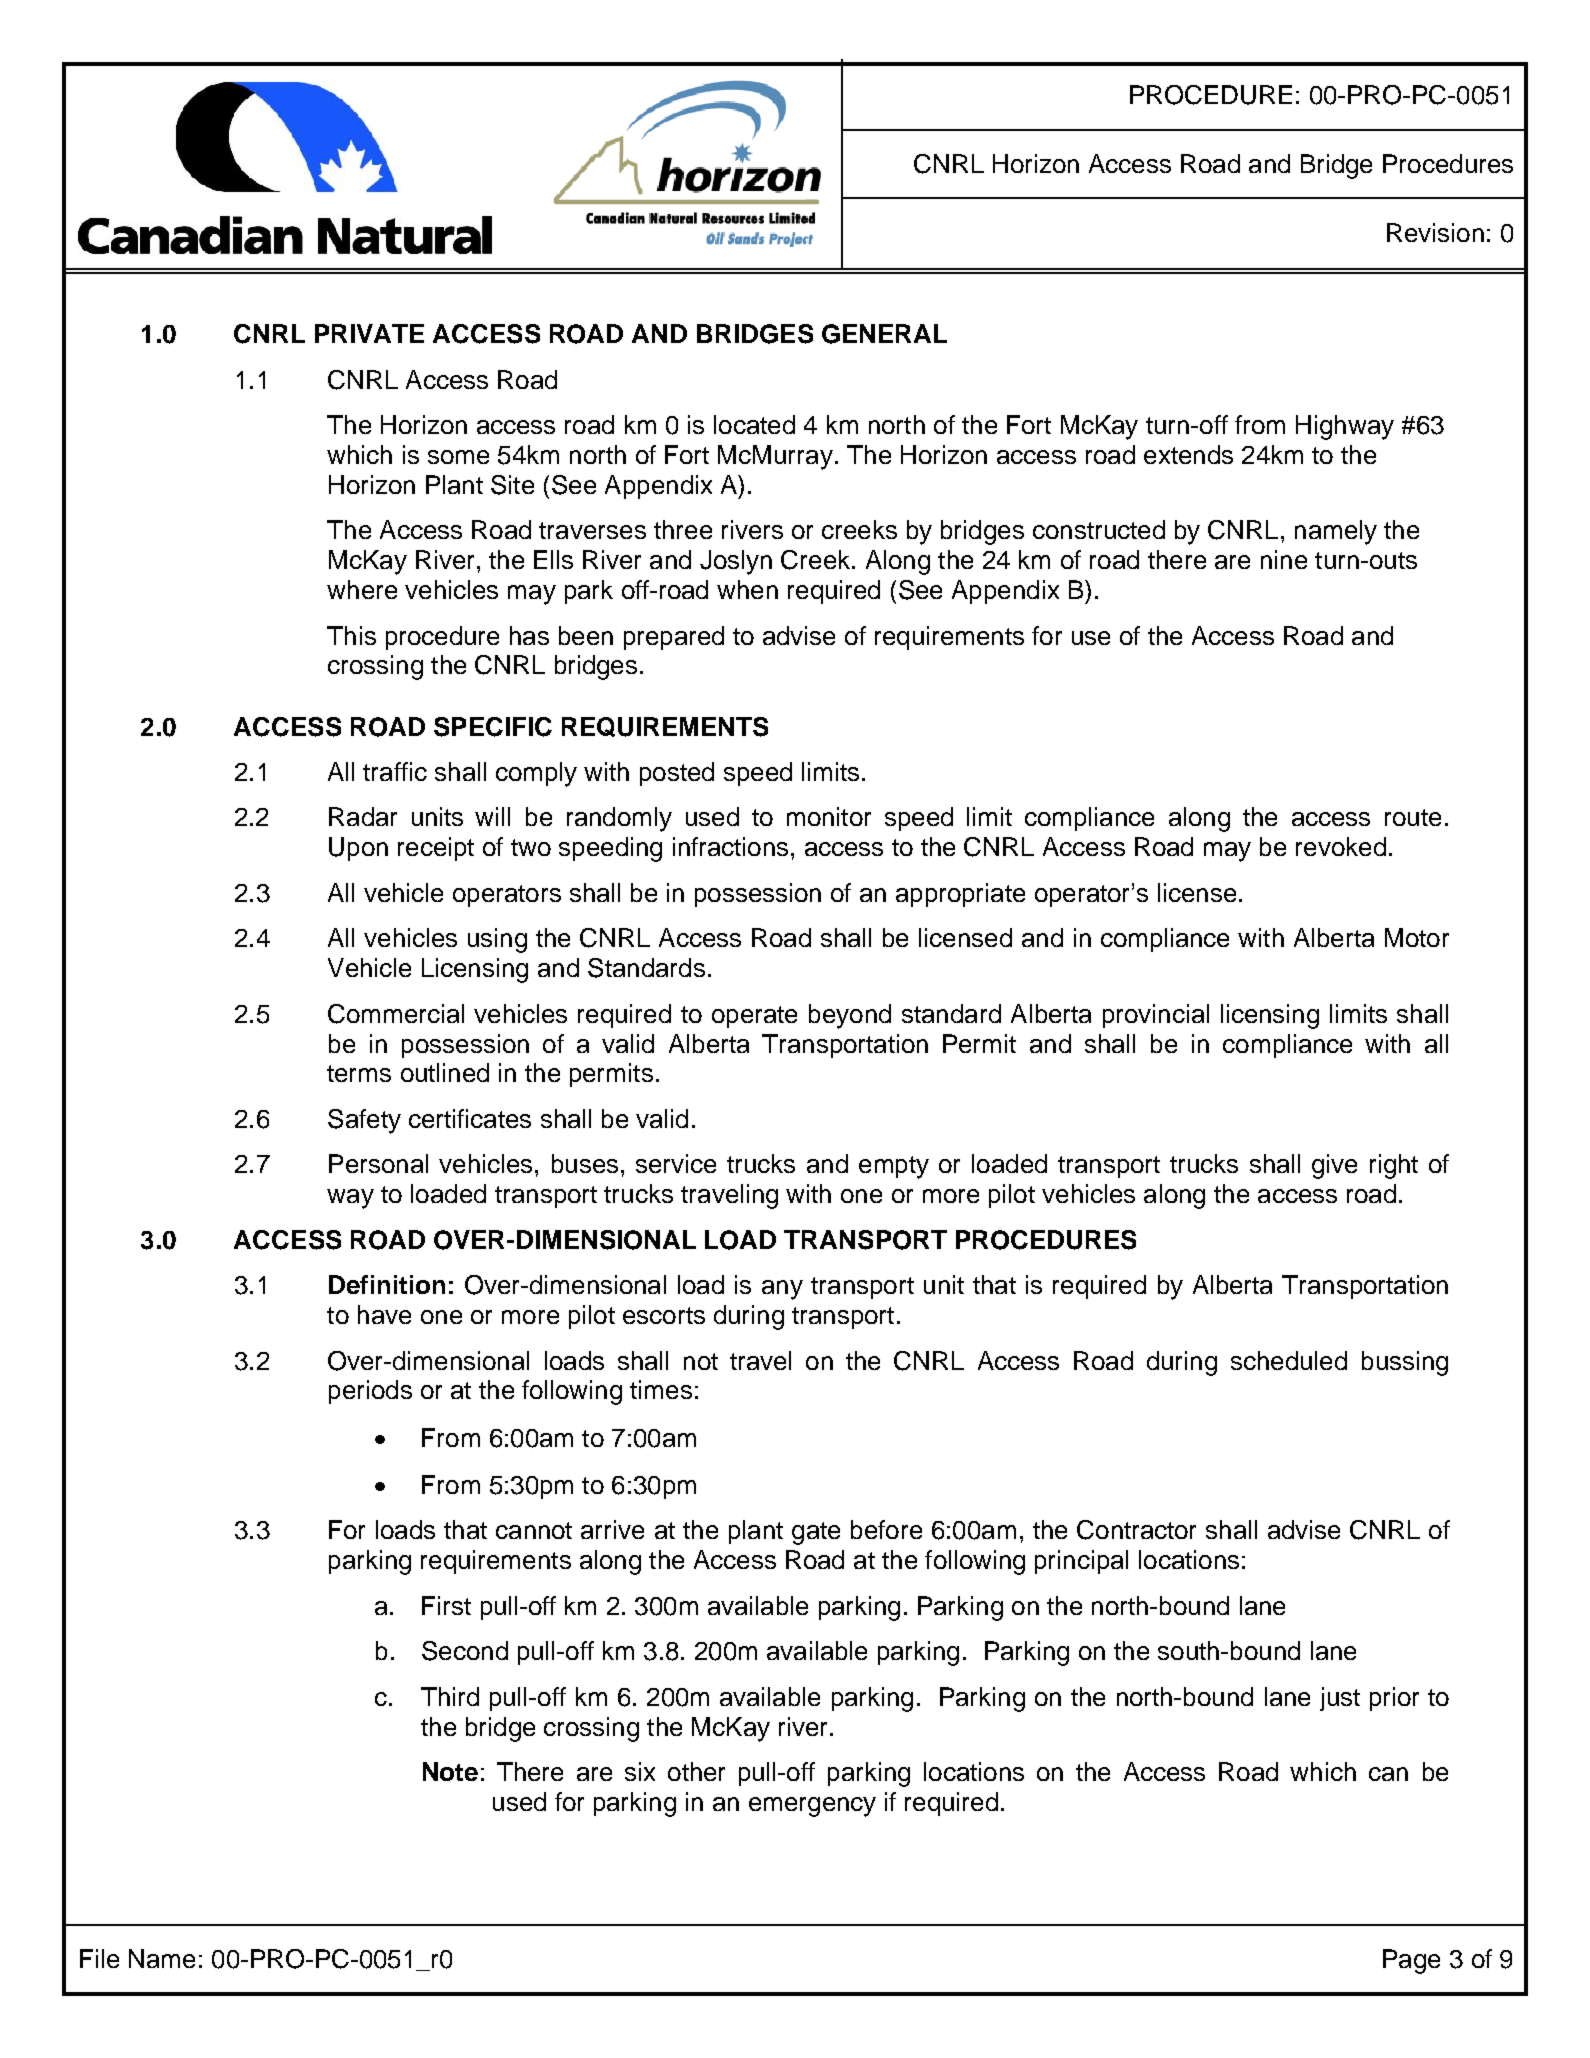 This page has height=2058, width=1590. Describe the element at coordinates (1417, 937) in the page. I see `Motor` at that location.
